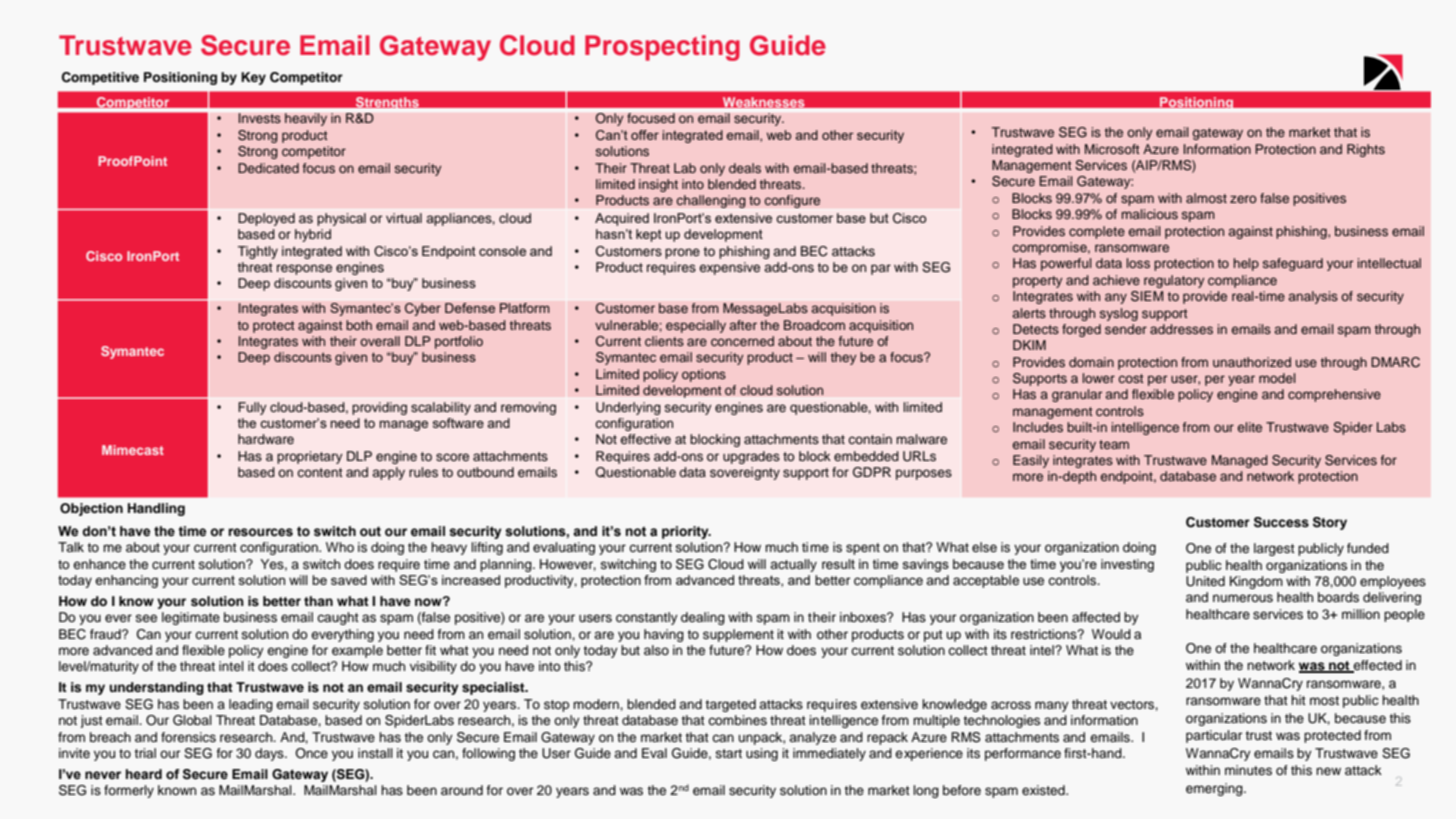  Describe the element at coordinates (645, 439) in the document. I see `effective` at that location.
